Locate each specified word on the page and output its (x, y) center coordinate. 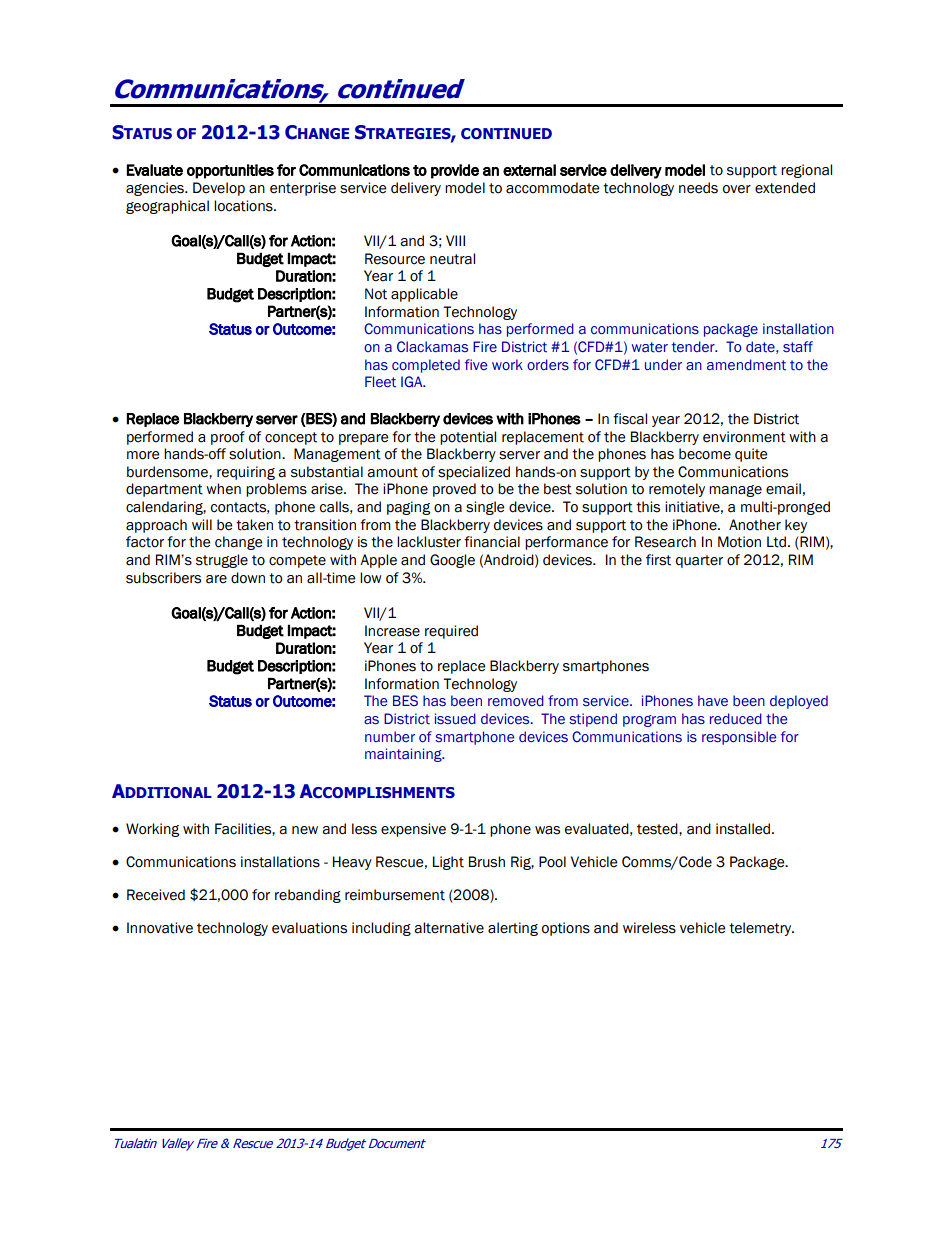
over (737, 189)
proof (228, 438)
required (451, 632)
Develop (219, 189)
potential (468, 438)
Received (156, 895)
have (713, 701)
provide (455, 171)
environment (744, 437)
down (248, 578)
